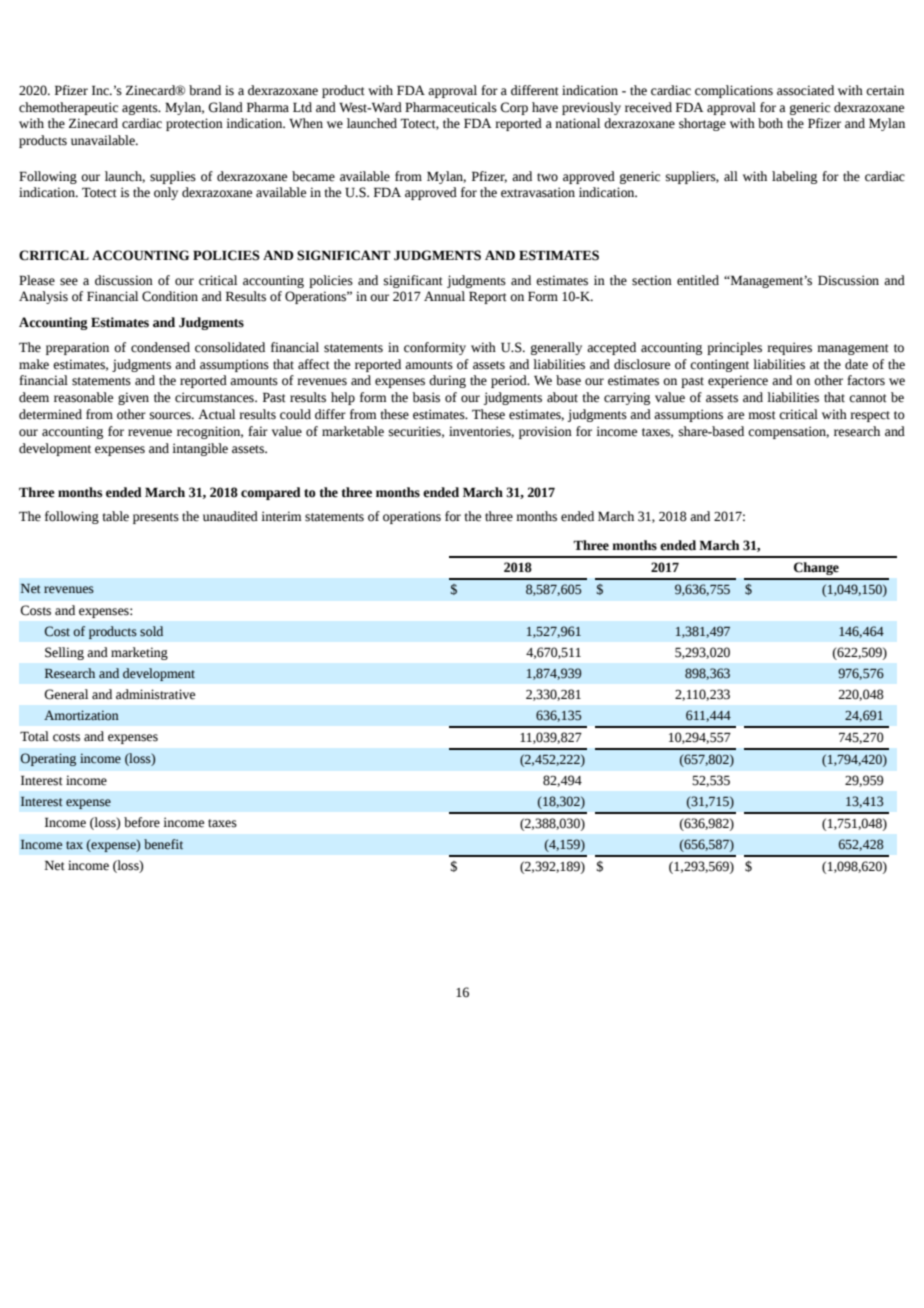  Describe the element at coordinates (770, 123) in the screenshot. I see `both` at that location.
